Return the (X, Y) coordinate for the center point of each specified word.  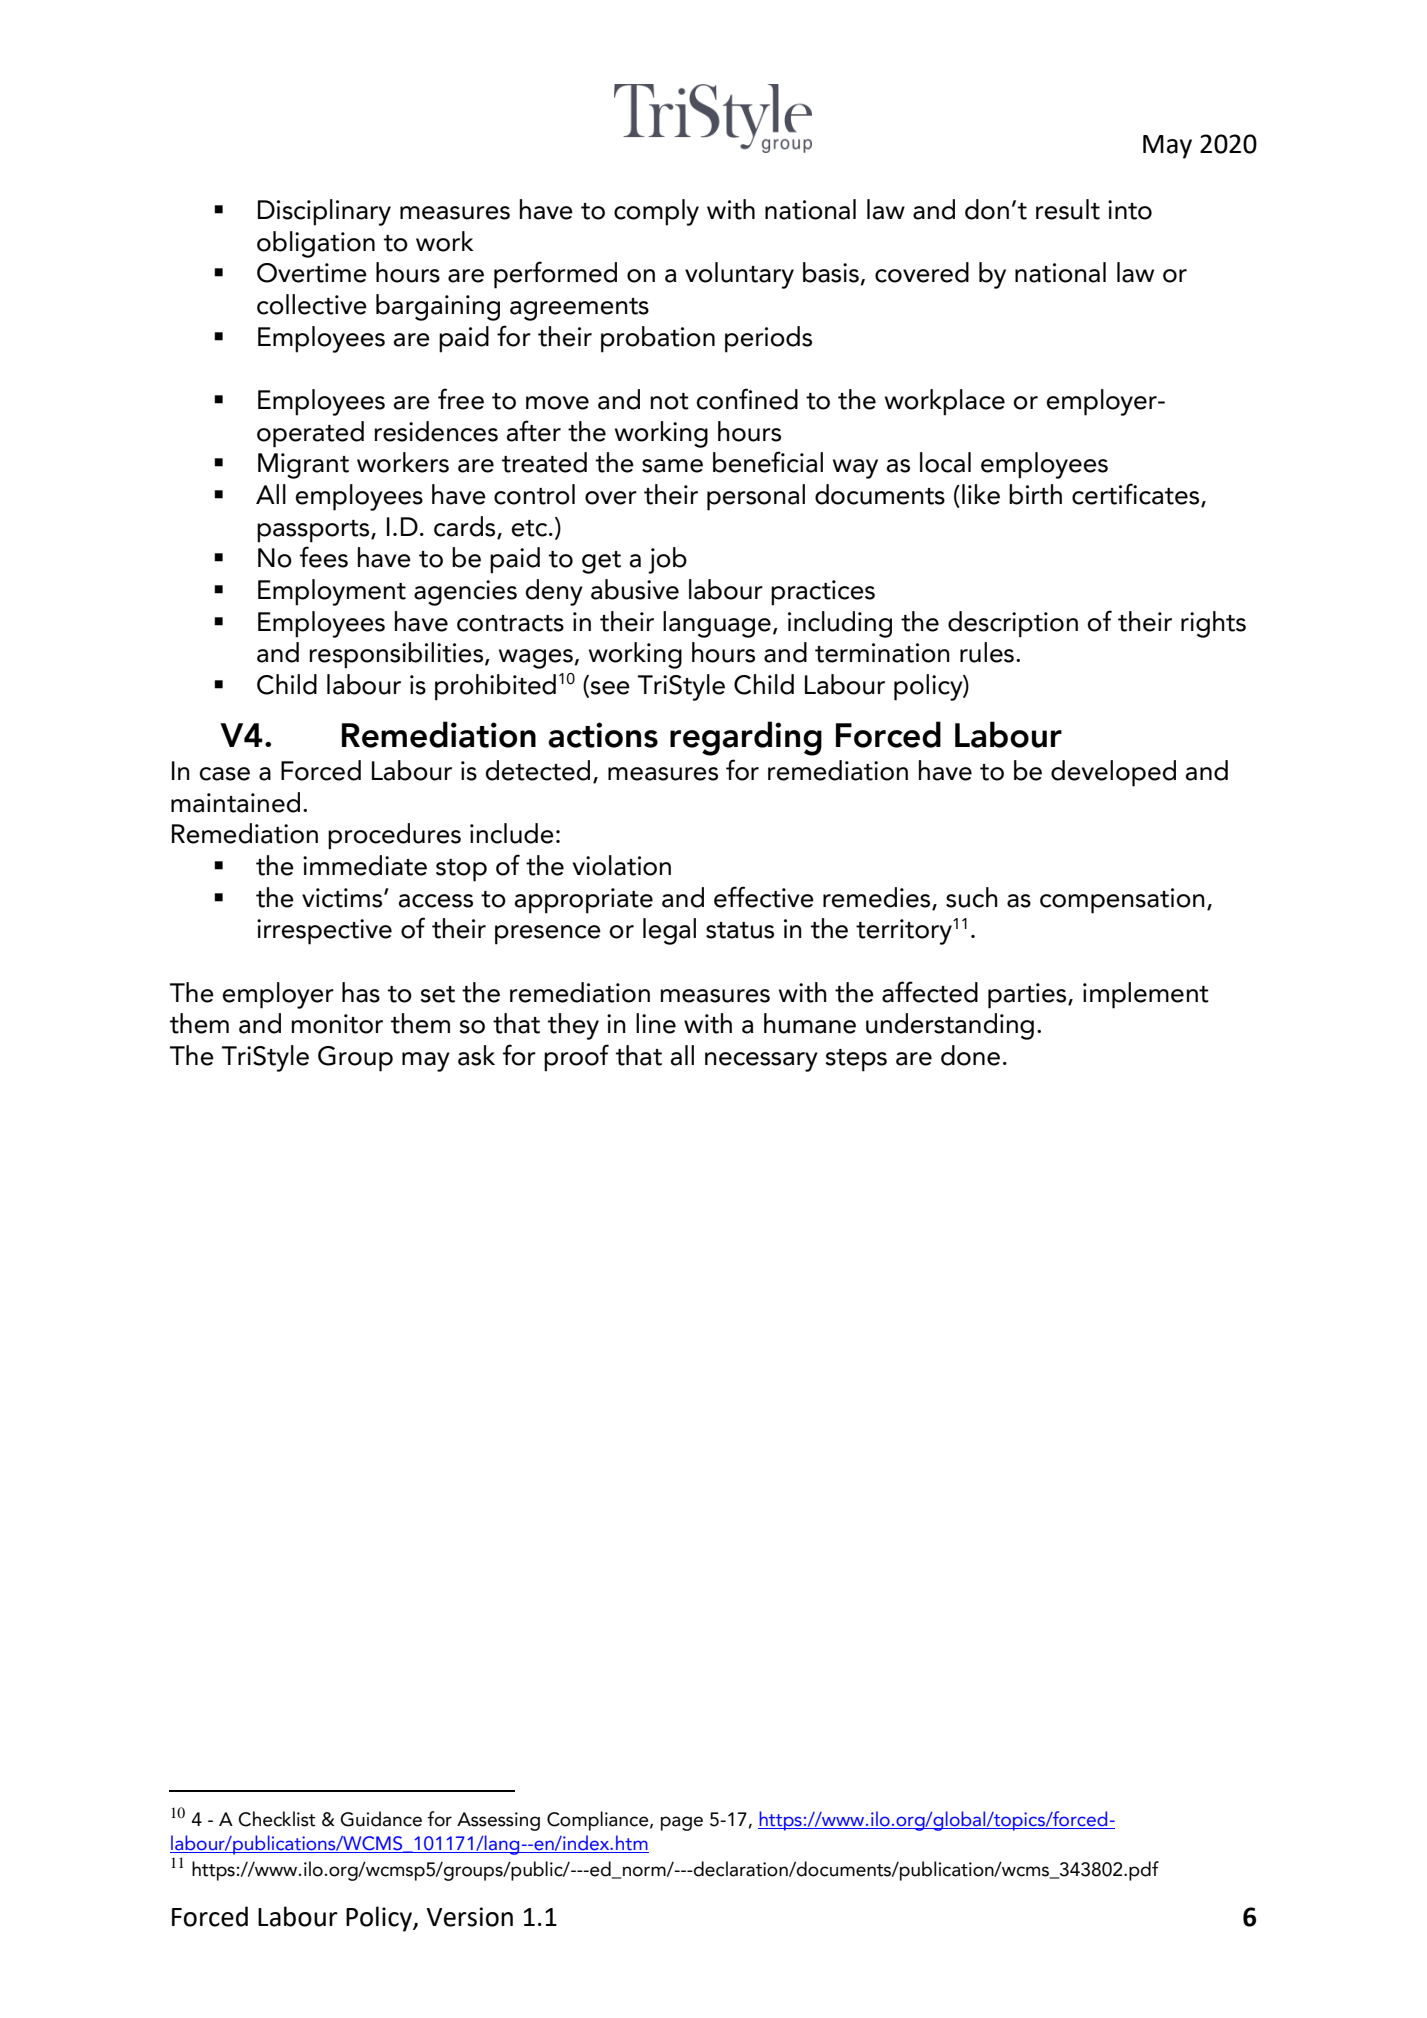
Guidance (381, 1819)
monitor (337, 1024)
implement (1146, 995)
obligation (316, 244)
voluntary (739, 275)
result (1068, 209)
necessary (761, 1062)
